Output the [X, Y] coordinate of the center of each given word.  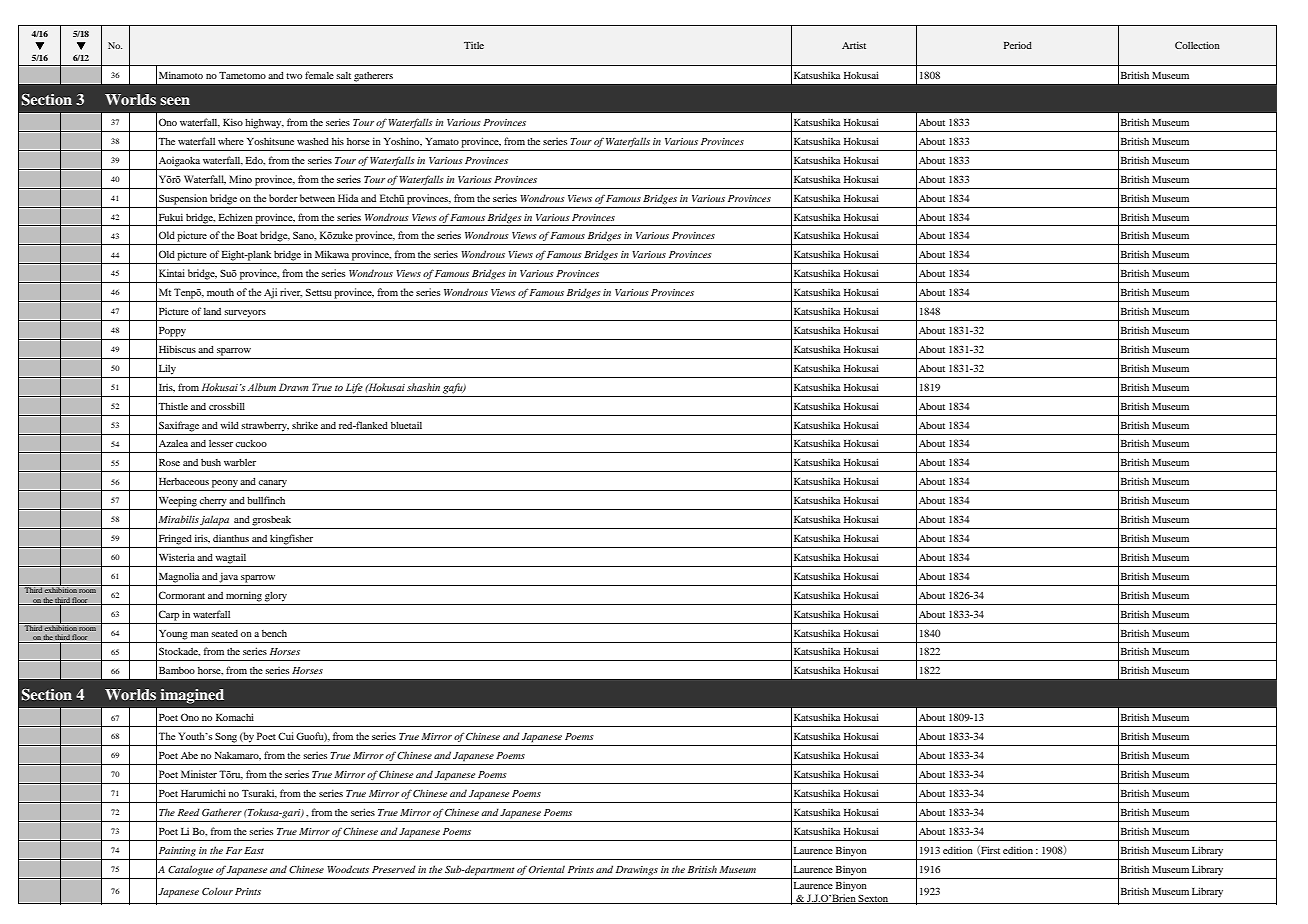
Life [354, 388]
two [294, 76]
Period [1018, 45]
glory [276, 596]
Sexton [874, 899]
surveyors [245, 314]
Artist [854, 45]
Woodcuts [348, 869]
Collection [1197, 45]
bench [274, 633]
